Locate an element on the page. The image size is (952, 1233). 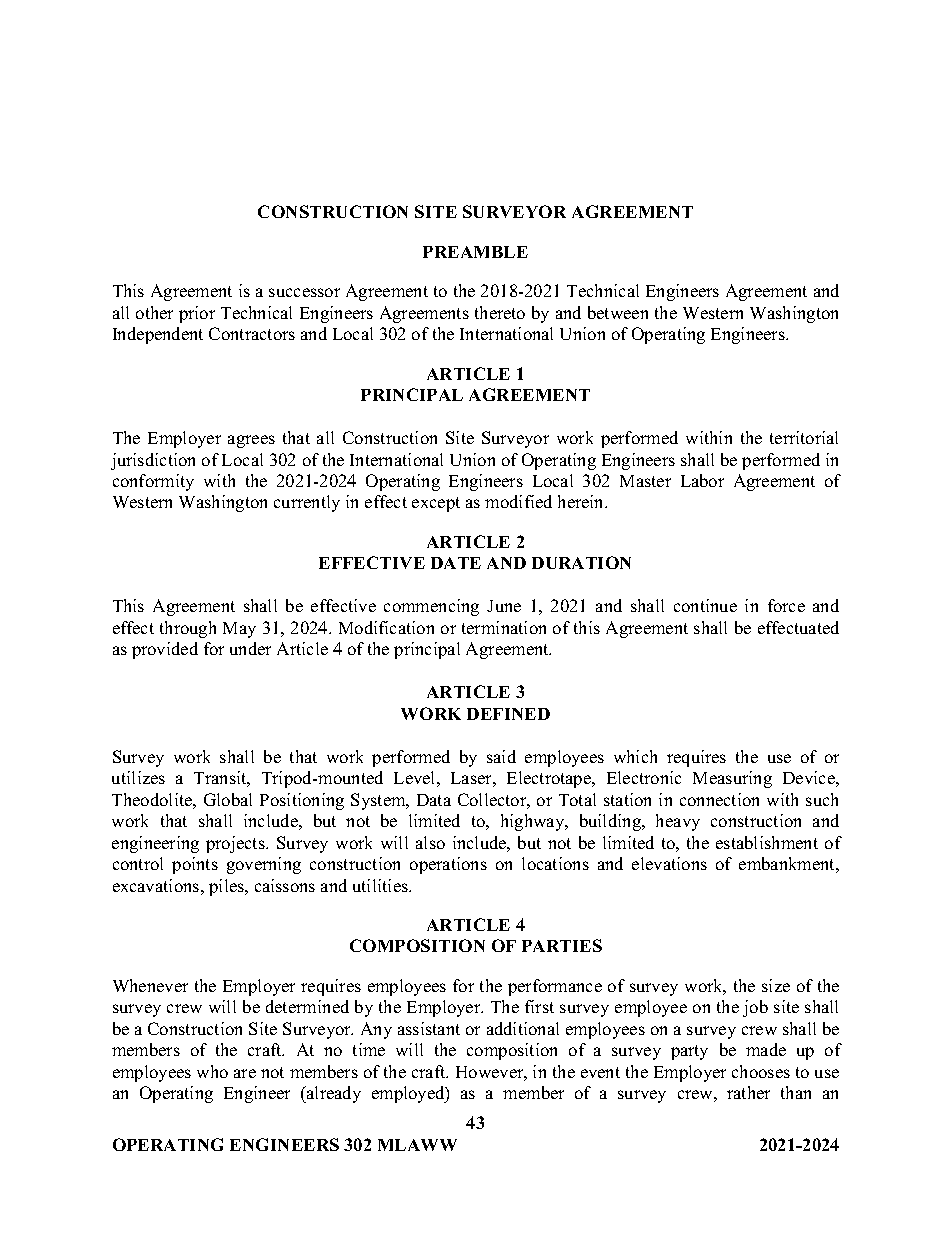
between is located at coordinates (618, 312).
